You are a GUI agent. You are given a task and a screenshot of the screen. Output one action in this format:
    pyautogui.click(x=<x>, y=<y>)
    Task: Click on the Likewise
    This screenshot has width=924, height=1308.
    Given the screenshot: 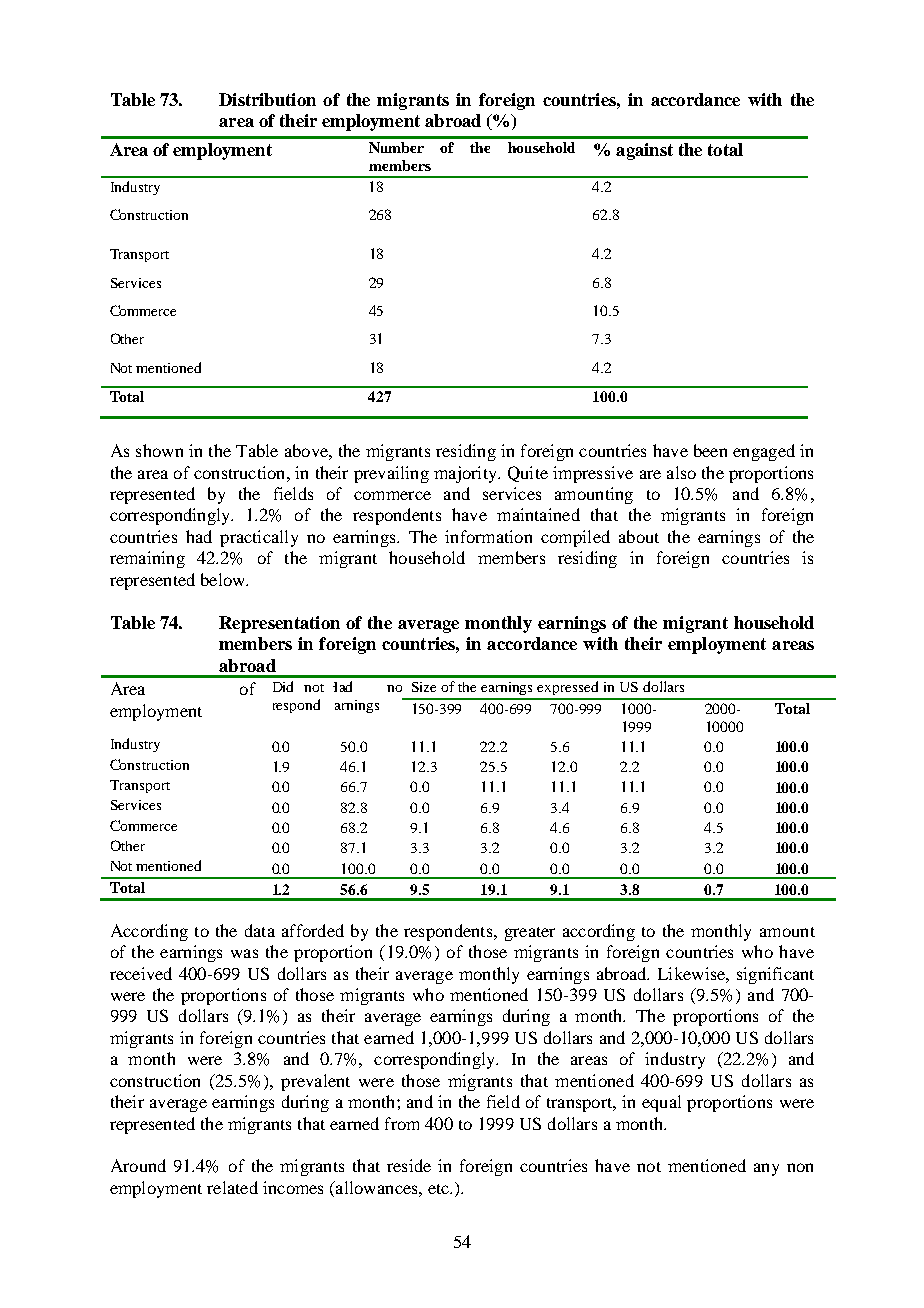 What is the action you would take?
    pyautogui.click(x=692, y=973)
